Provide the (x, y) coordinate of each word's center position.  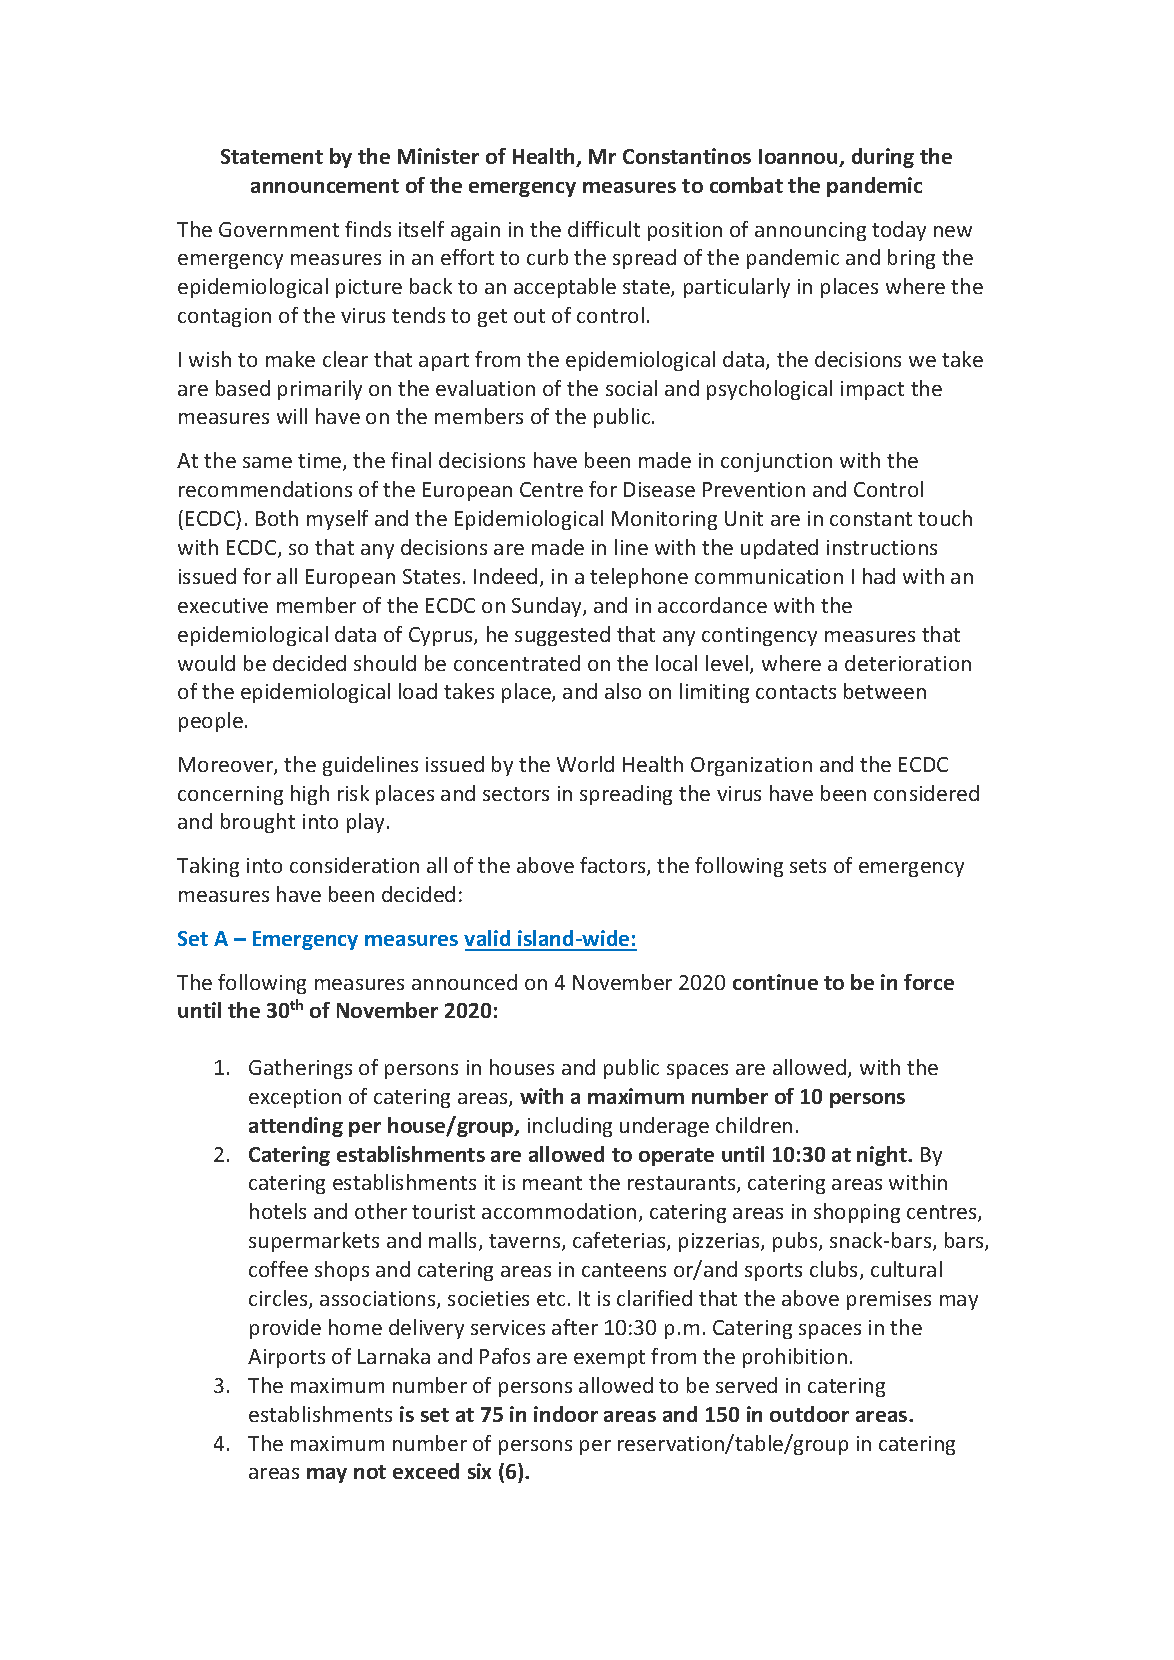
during (883, 158)
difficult (604, 229)
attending (296, 1127)
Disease (659, 489)
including (570, 1127)
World (585, 764)
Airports (286, 1358)
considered (926, 793)
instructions (882, 547)
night (883, 1156)
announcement (325, 186)
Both (277, 518)
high (310, 795)
